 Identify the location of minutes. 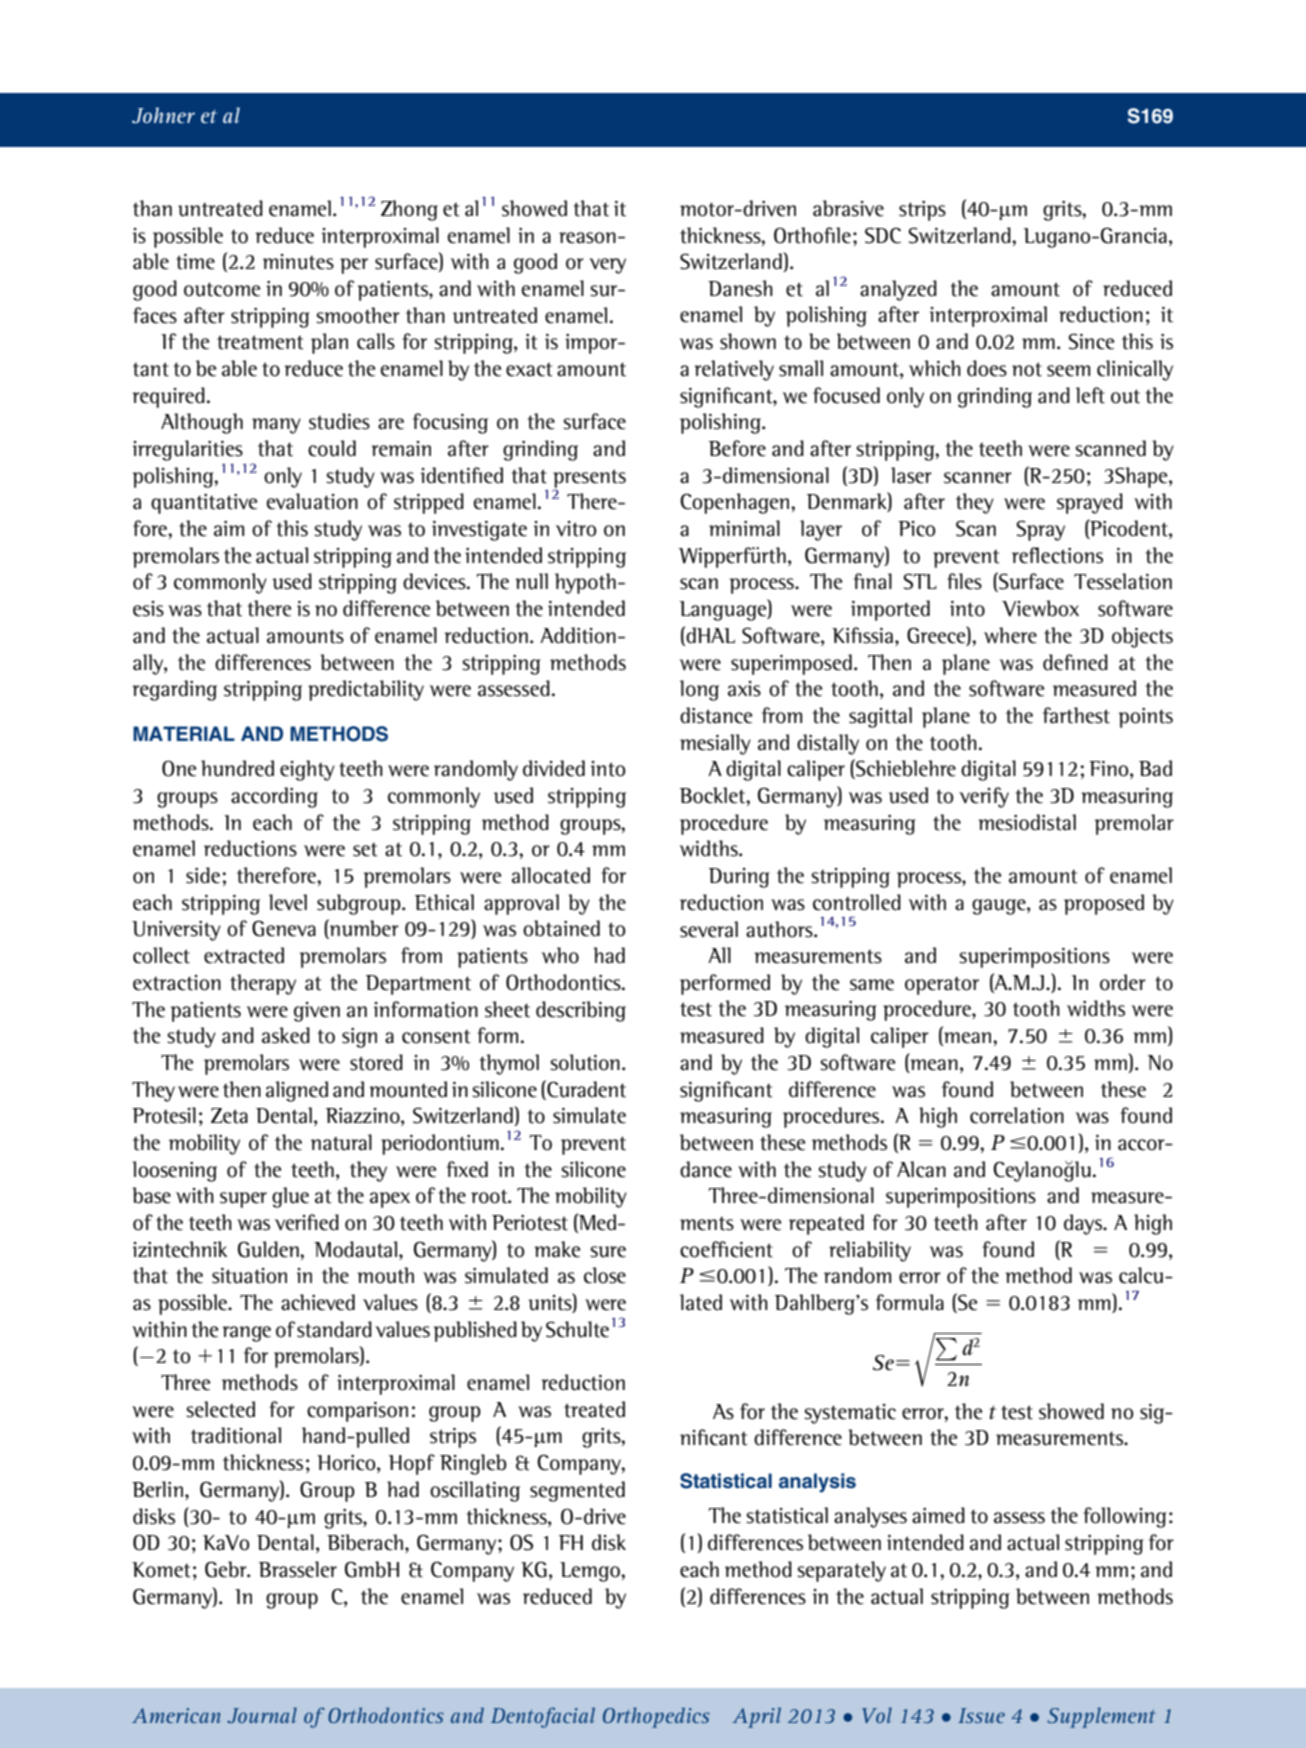
(298, 262).
